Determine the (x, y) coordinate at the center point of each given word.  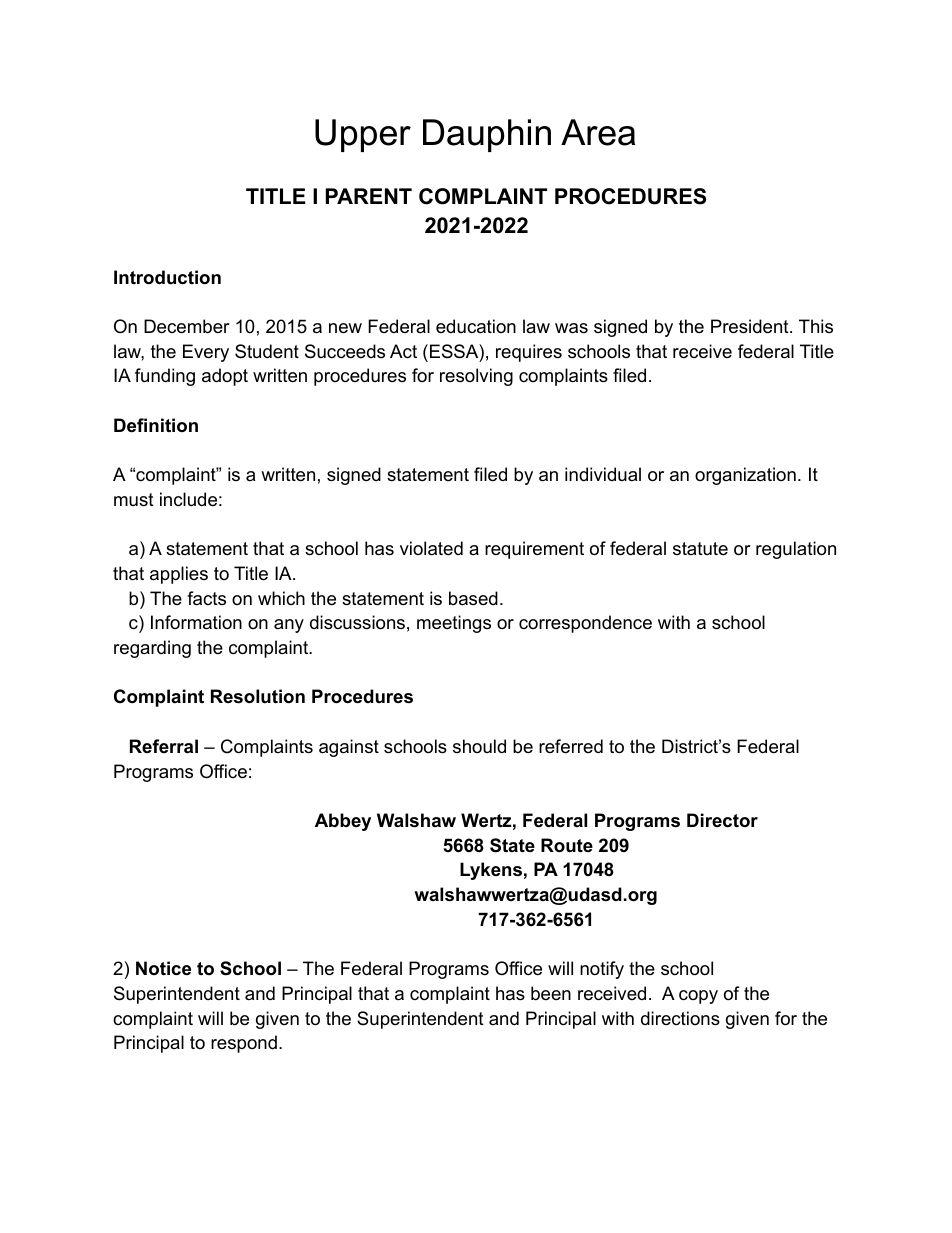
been (551, 993)
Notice (163, 968)
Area (598, 132)
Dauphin (487, 135)
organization (745, 476)
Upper (363, 135)
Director (722, 820)
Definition (156, 425)
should (479, 746)
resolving (476, 377)
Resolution (258, 696)
